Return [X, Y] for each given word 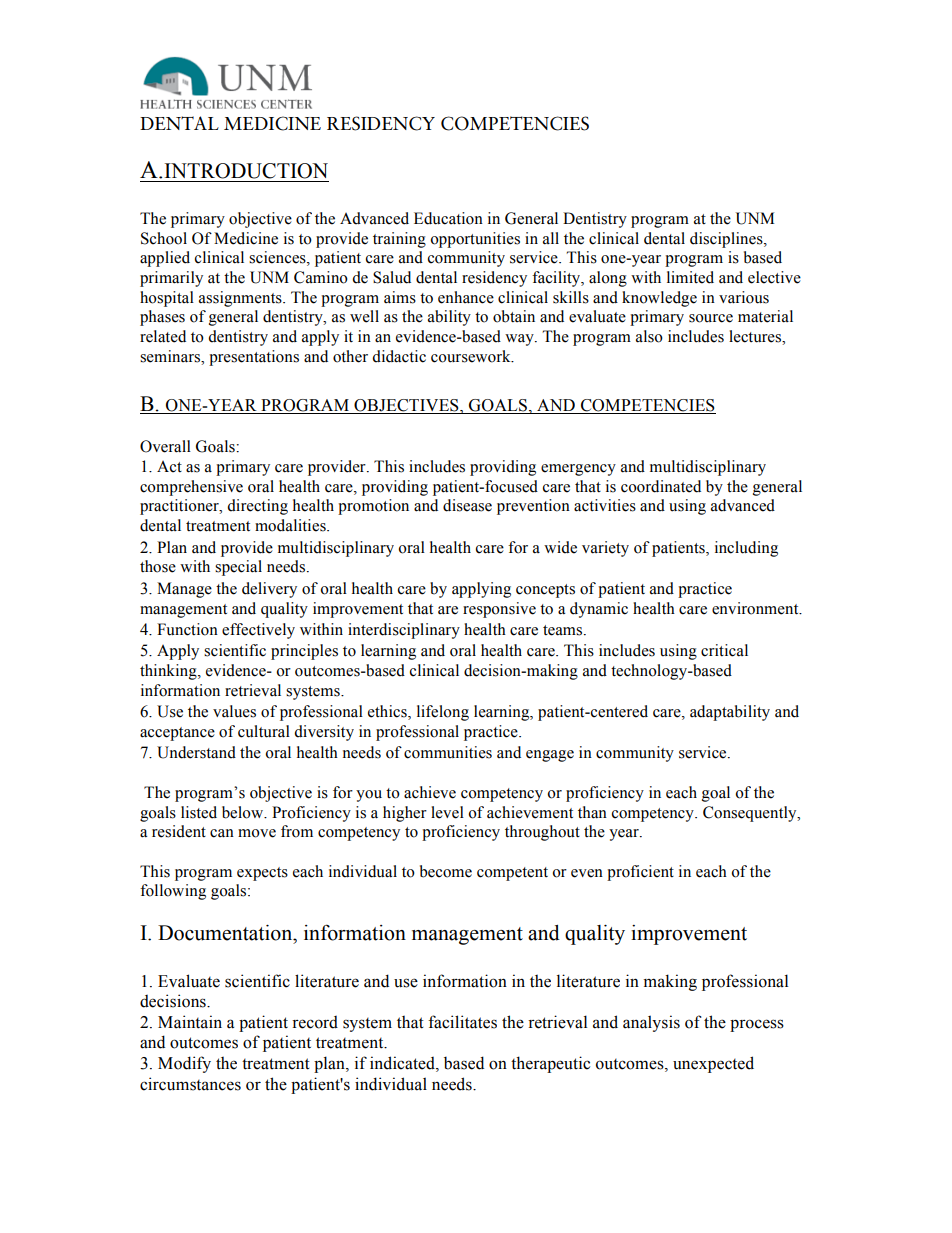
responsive [499, 610]
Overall [165, 446]
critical [724, 650]
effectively [258, 631]
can [222, 833]
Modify [184, 1064]
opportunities [475, 240]
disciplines [727, 240]
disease [467, 505]
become [446, 871]
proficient [640, 873]
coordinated [661, 486]
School [164, 238]
